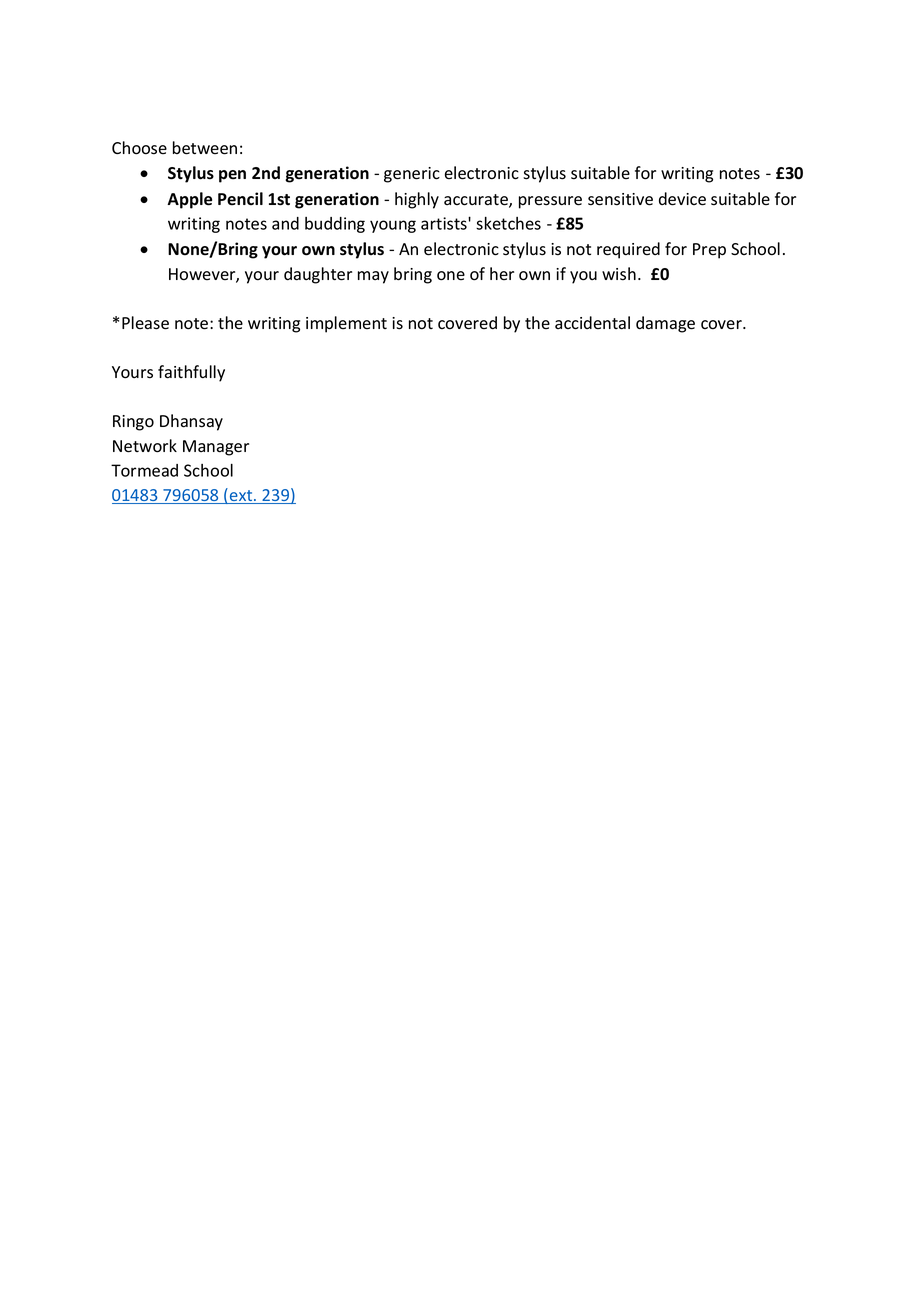  What do you see at coordinates (205, 148) in the screenshot?
I see `between` at bounding box center [205, 148].
